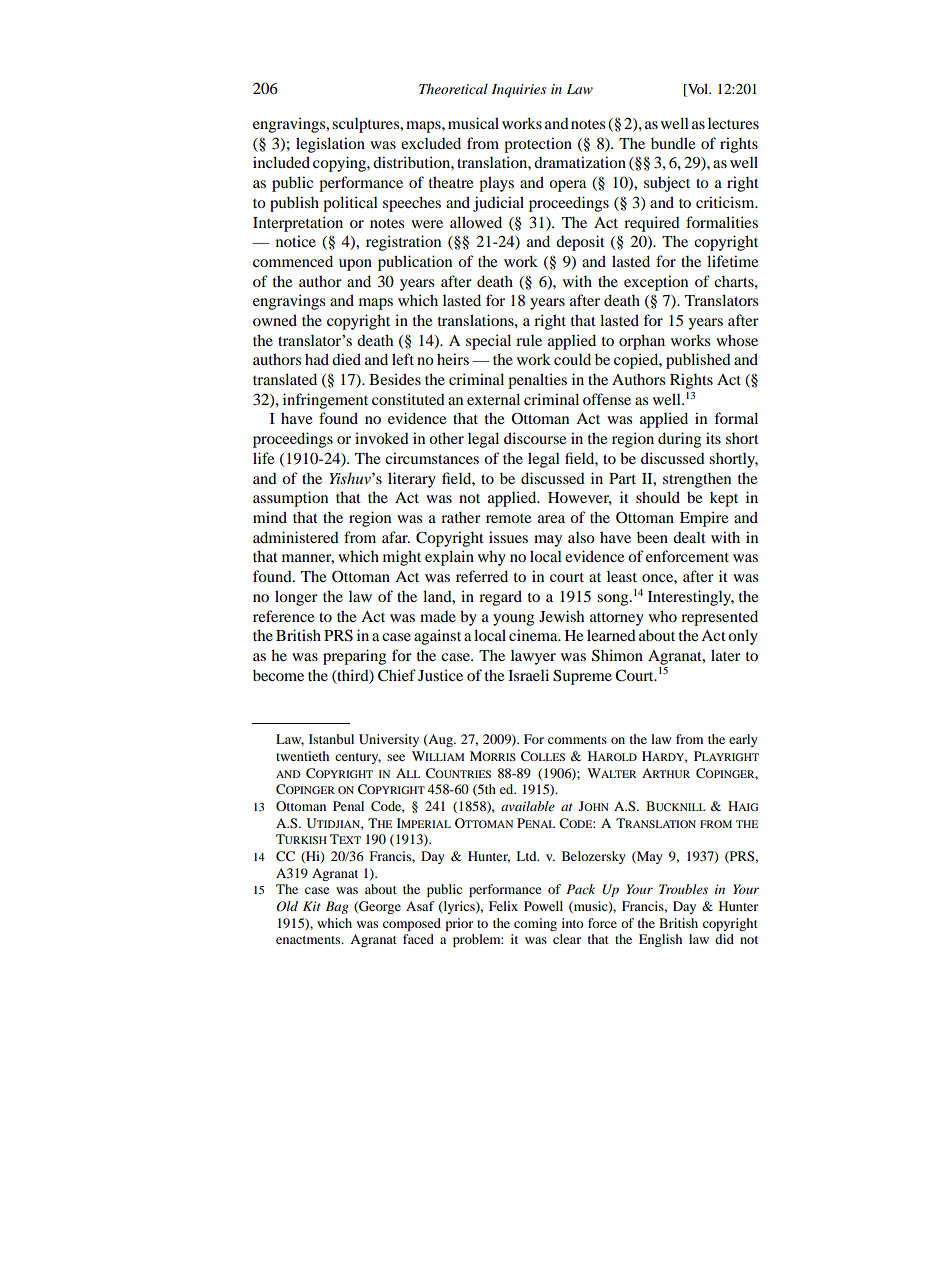  What do you see at coordinates (296, 537) in the screenshot?
I see `administered` at bounding box center [296, 537].
